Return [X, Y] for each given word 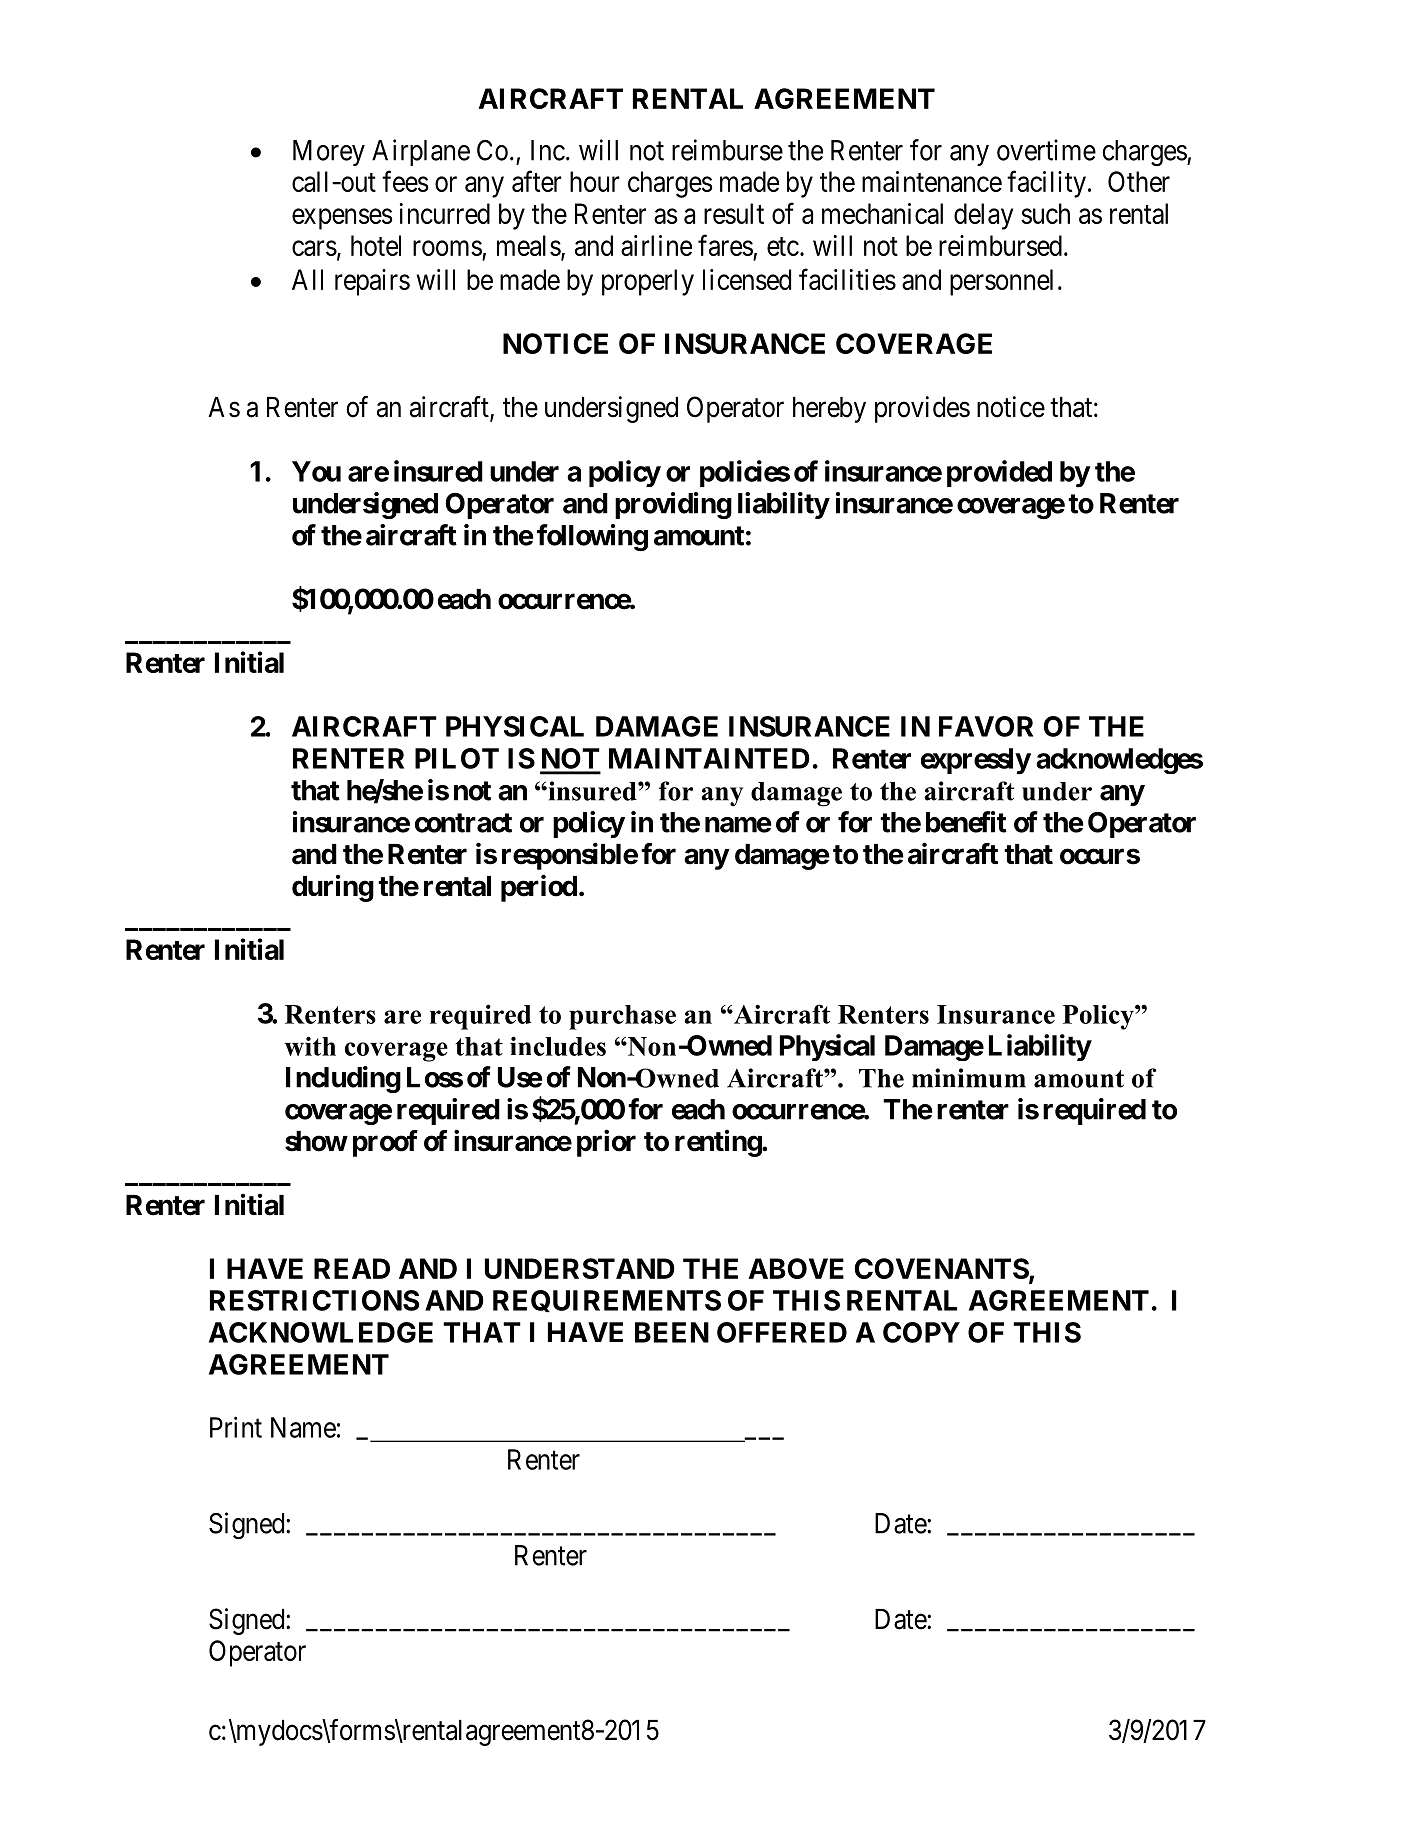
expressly [976, 761]
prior [606, 1143]
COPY [921, 1332]
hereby [829, 410]
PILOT [457, 758]
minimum [969, 1078]
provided [999, 473]
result [734, 213]
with [310, 1046]
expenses [342, 219]
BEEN [672, 1332]
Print [236, 1427]
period [539, 888]
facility [1046, 184]
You [316, 471]
